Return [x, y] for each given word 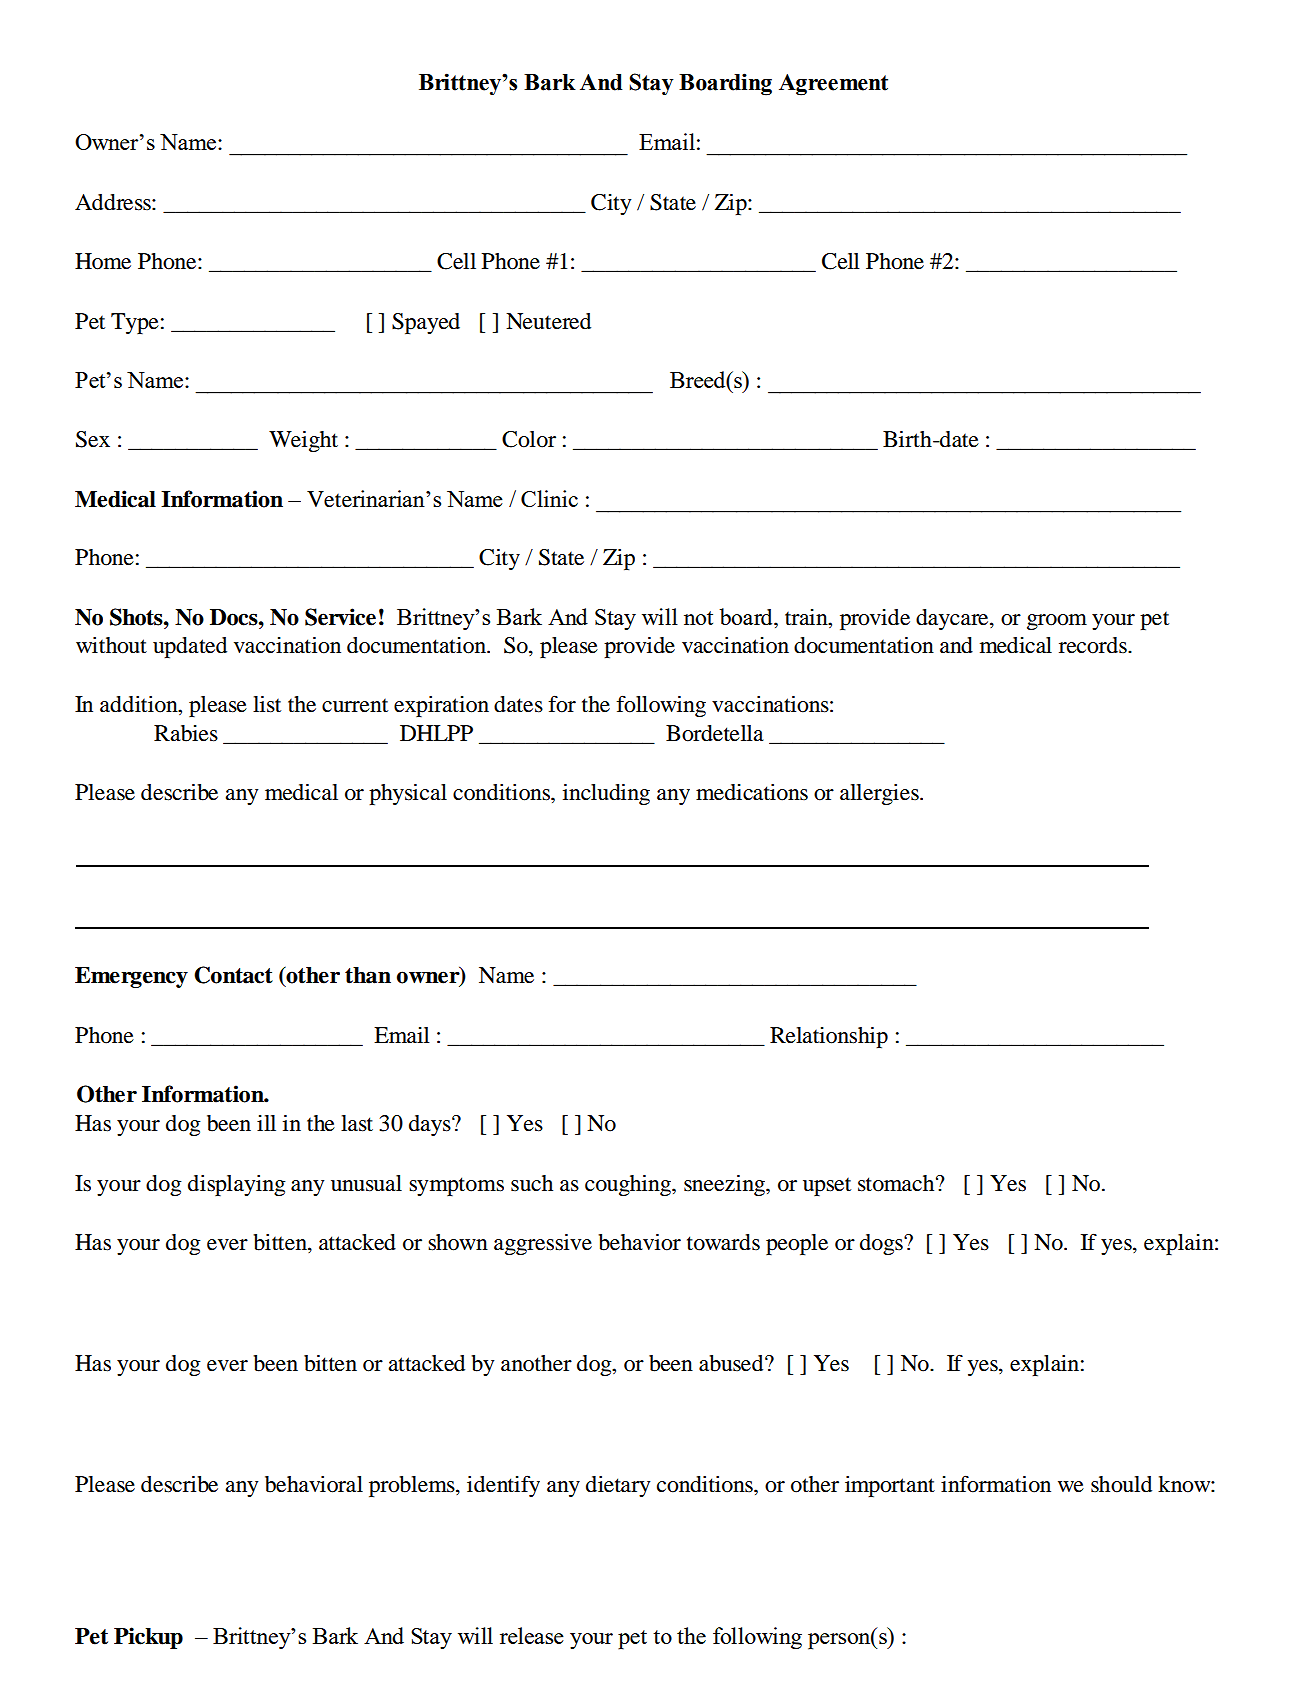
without [111, 645]
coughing [629, 1185]
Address [114, 202]
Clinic [549, 498]
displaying [237, 1185]
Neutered [548, 321]
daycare [953, 619]
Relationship [829, 1037]
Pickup [148, 1638]
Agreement [833, 85]
